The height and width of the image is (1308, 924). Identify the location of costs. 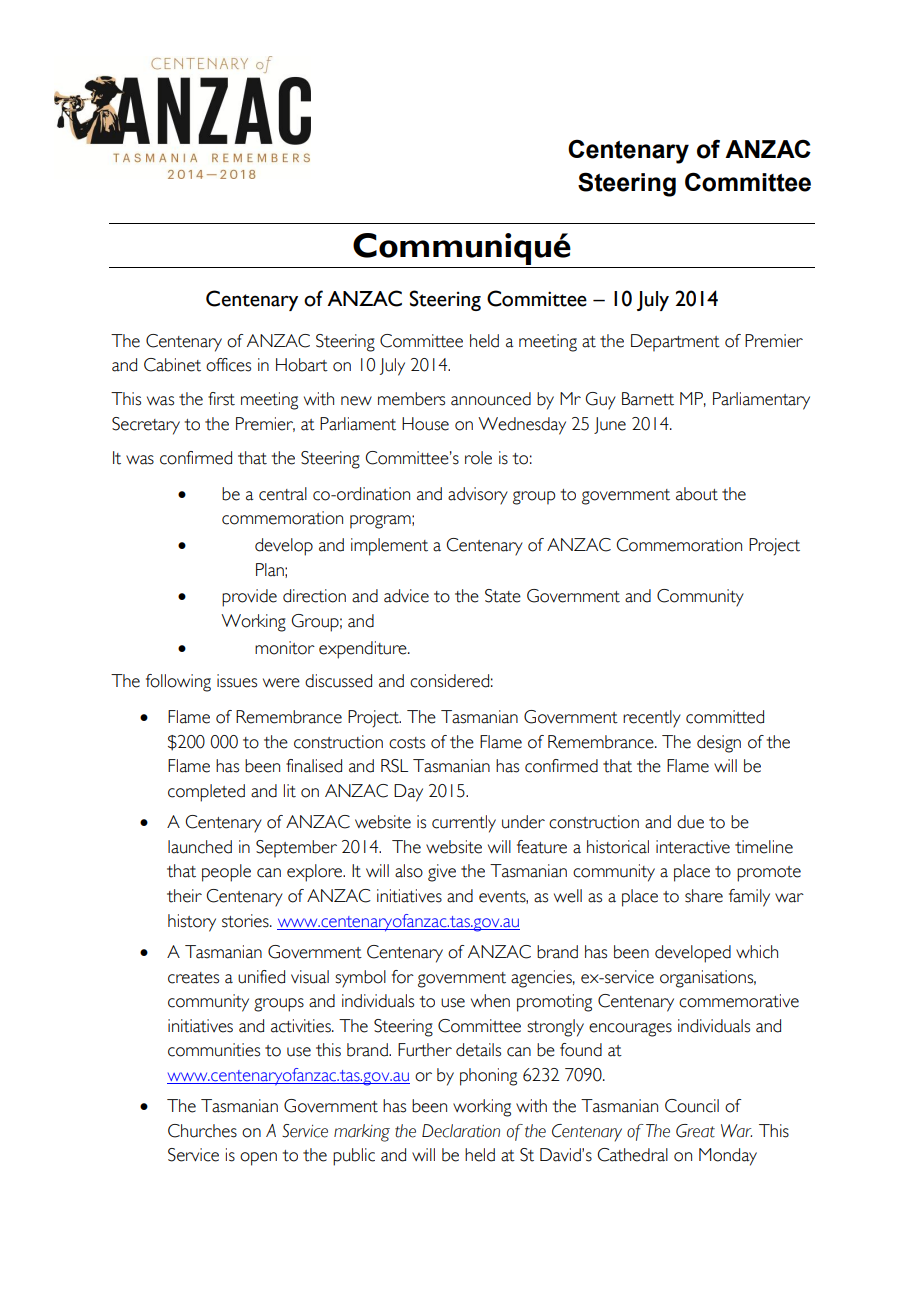
(407, 743).
